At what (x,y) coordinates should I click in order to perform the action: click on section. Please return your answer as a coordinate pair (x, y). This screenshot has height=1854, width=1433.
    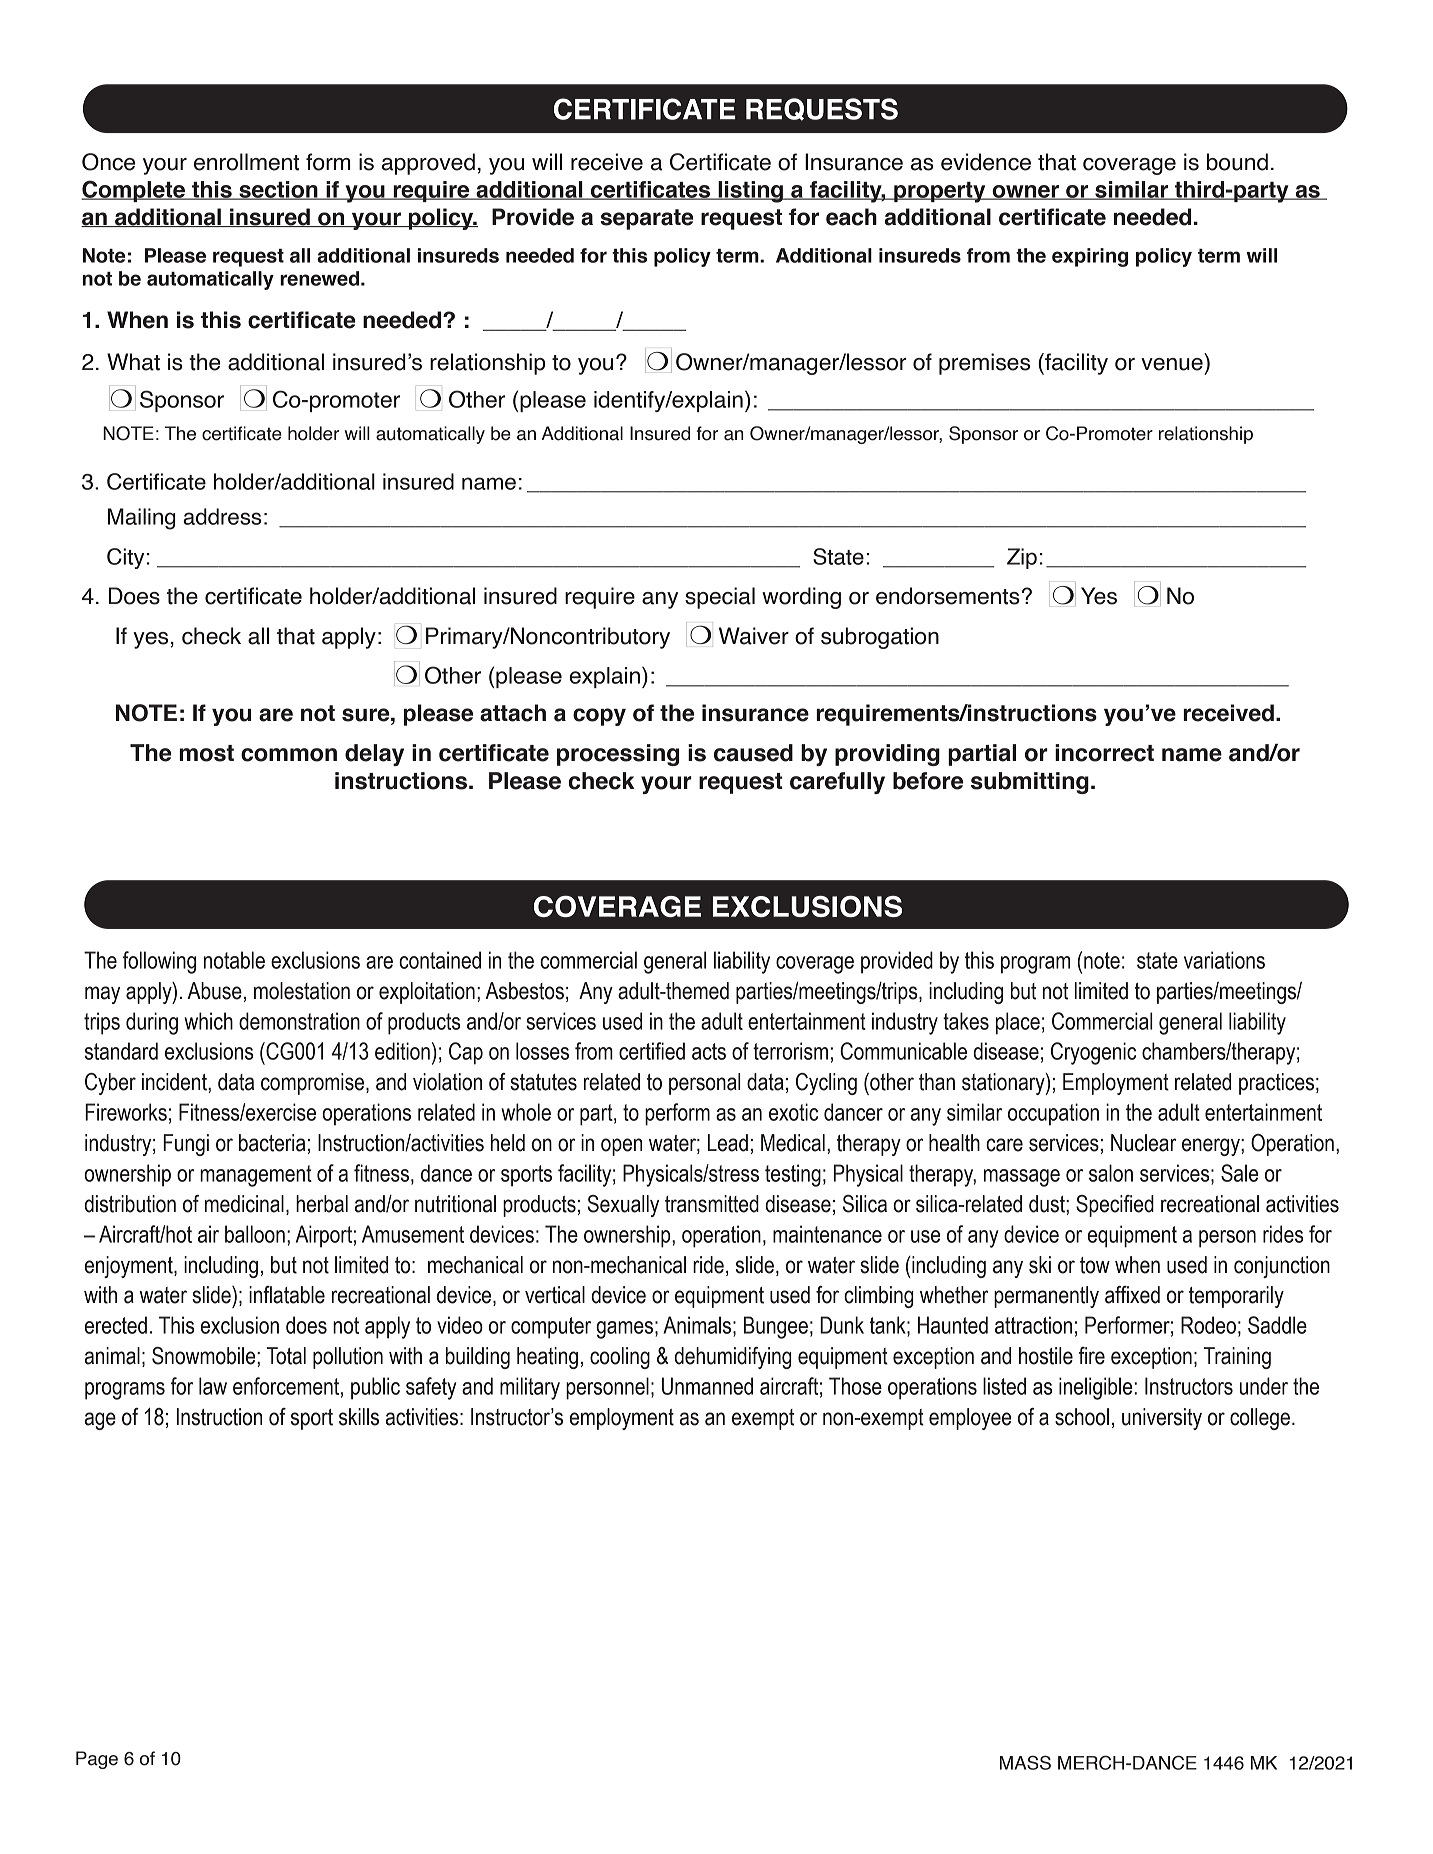
    Looking at the image, I should click on (278, 190).
